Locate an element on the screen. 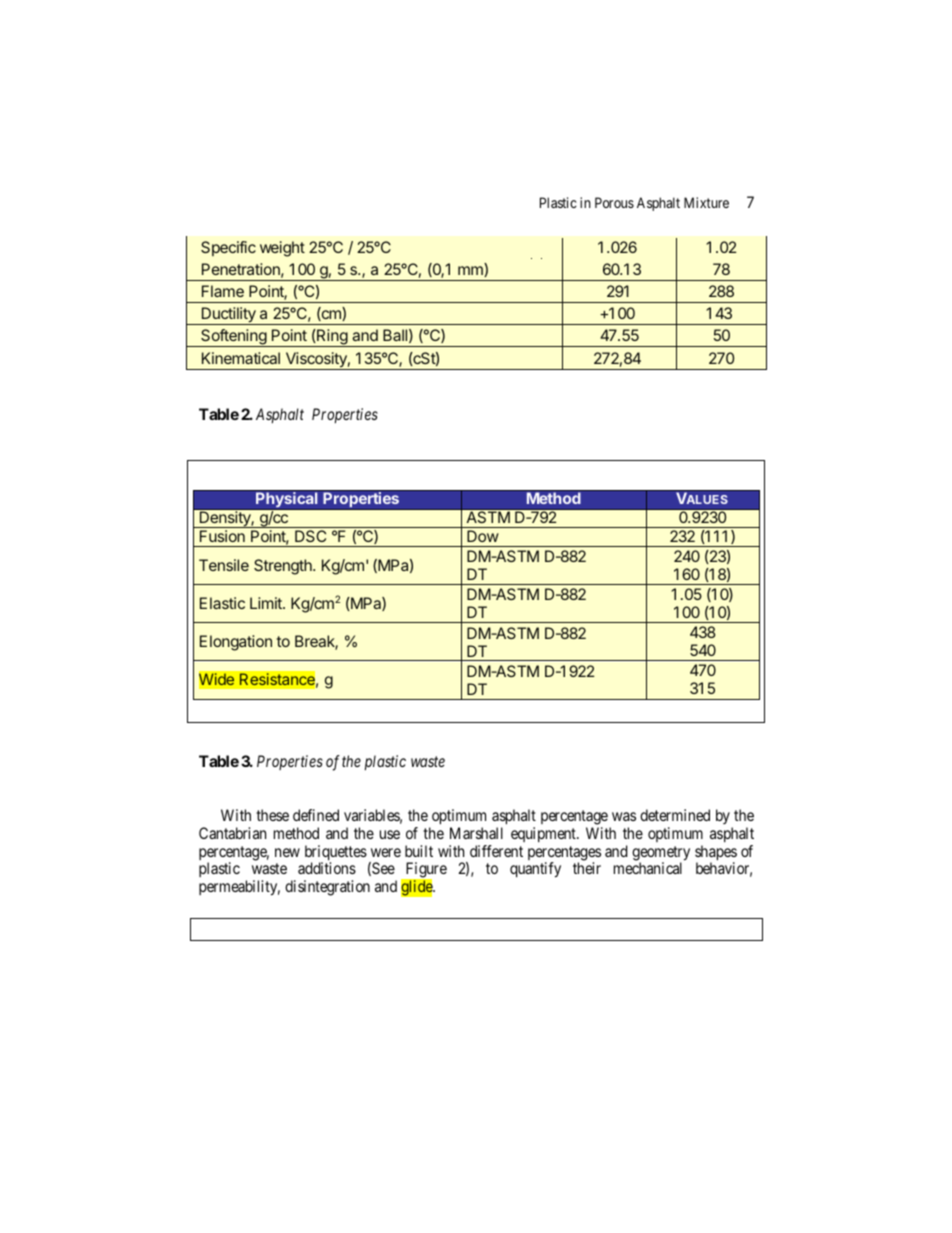  Mixture is located at coordinates (706, 202).
